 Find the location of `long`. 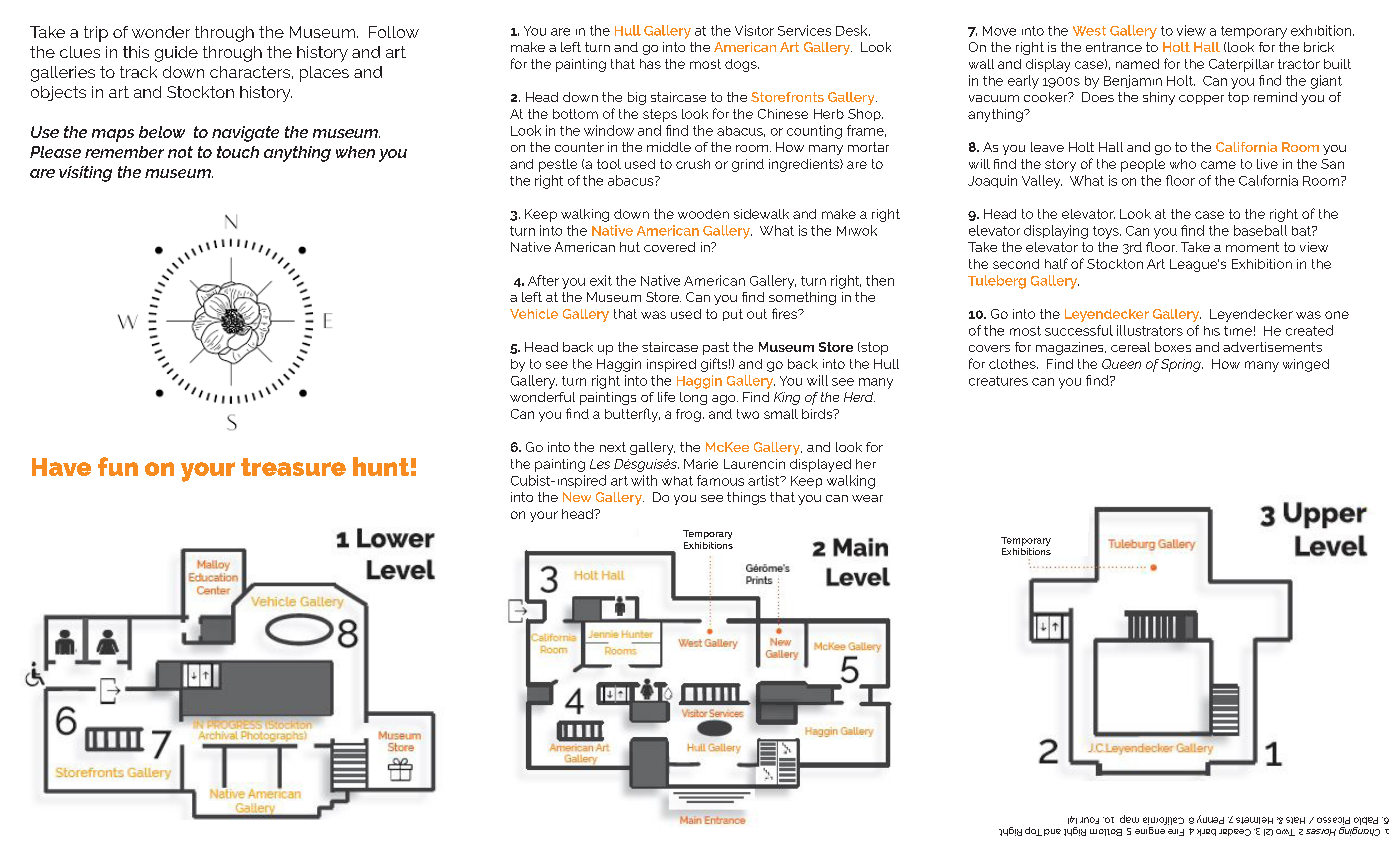

long is located at coordinates (693, 398).
